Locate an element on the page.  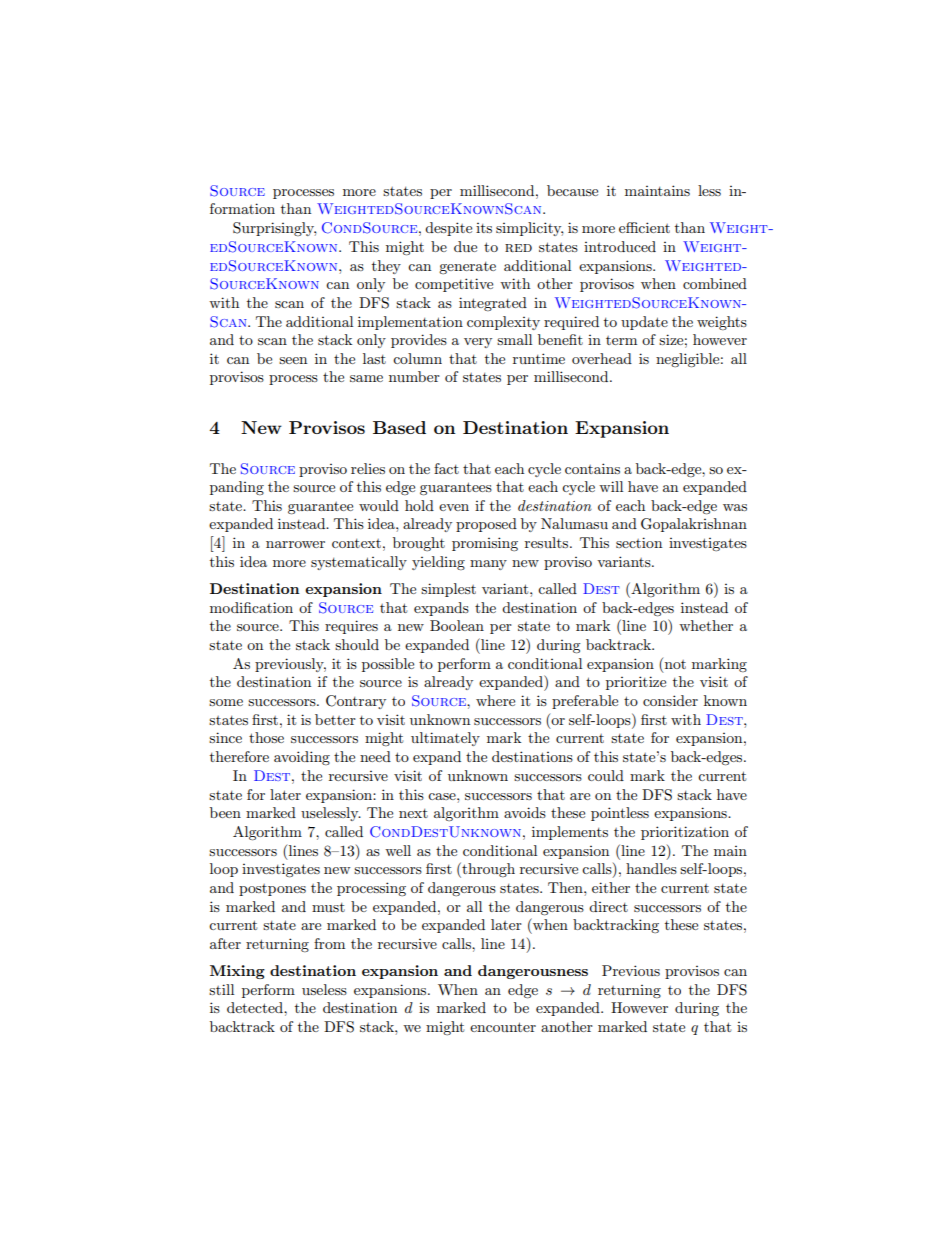
they is located at coordinates (386, 267).
